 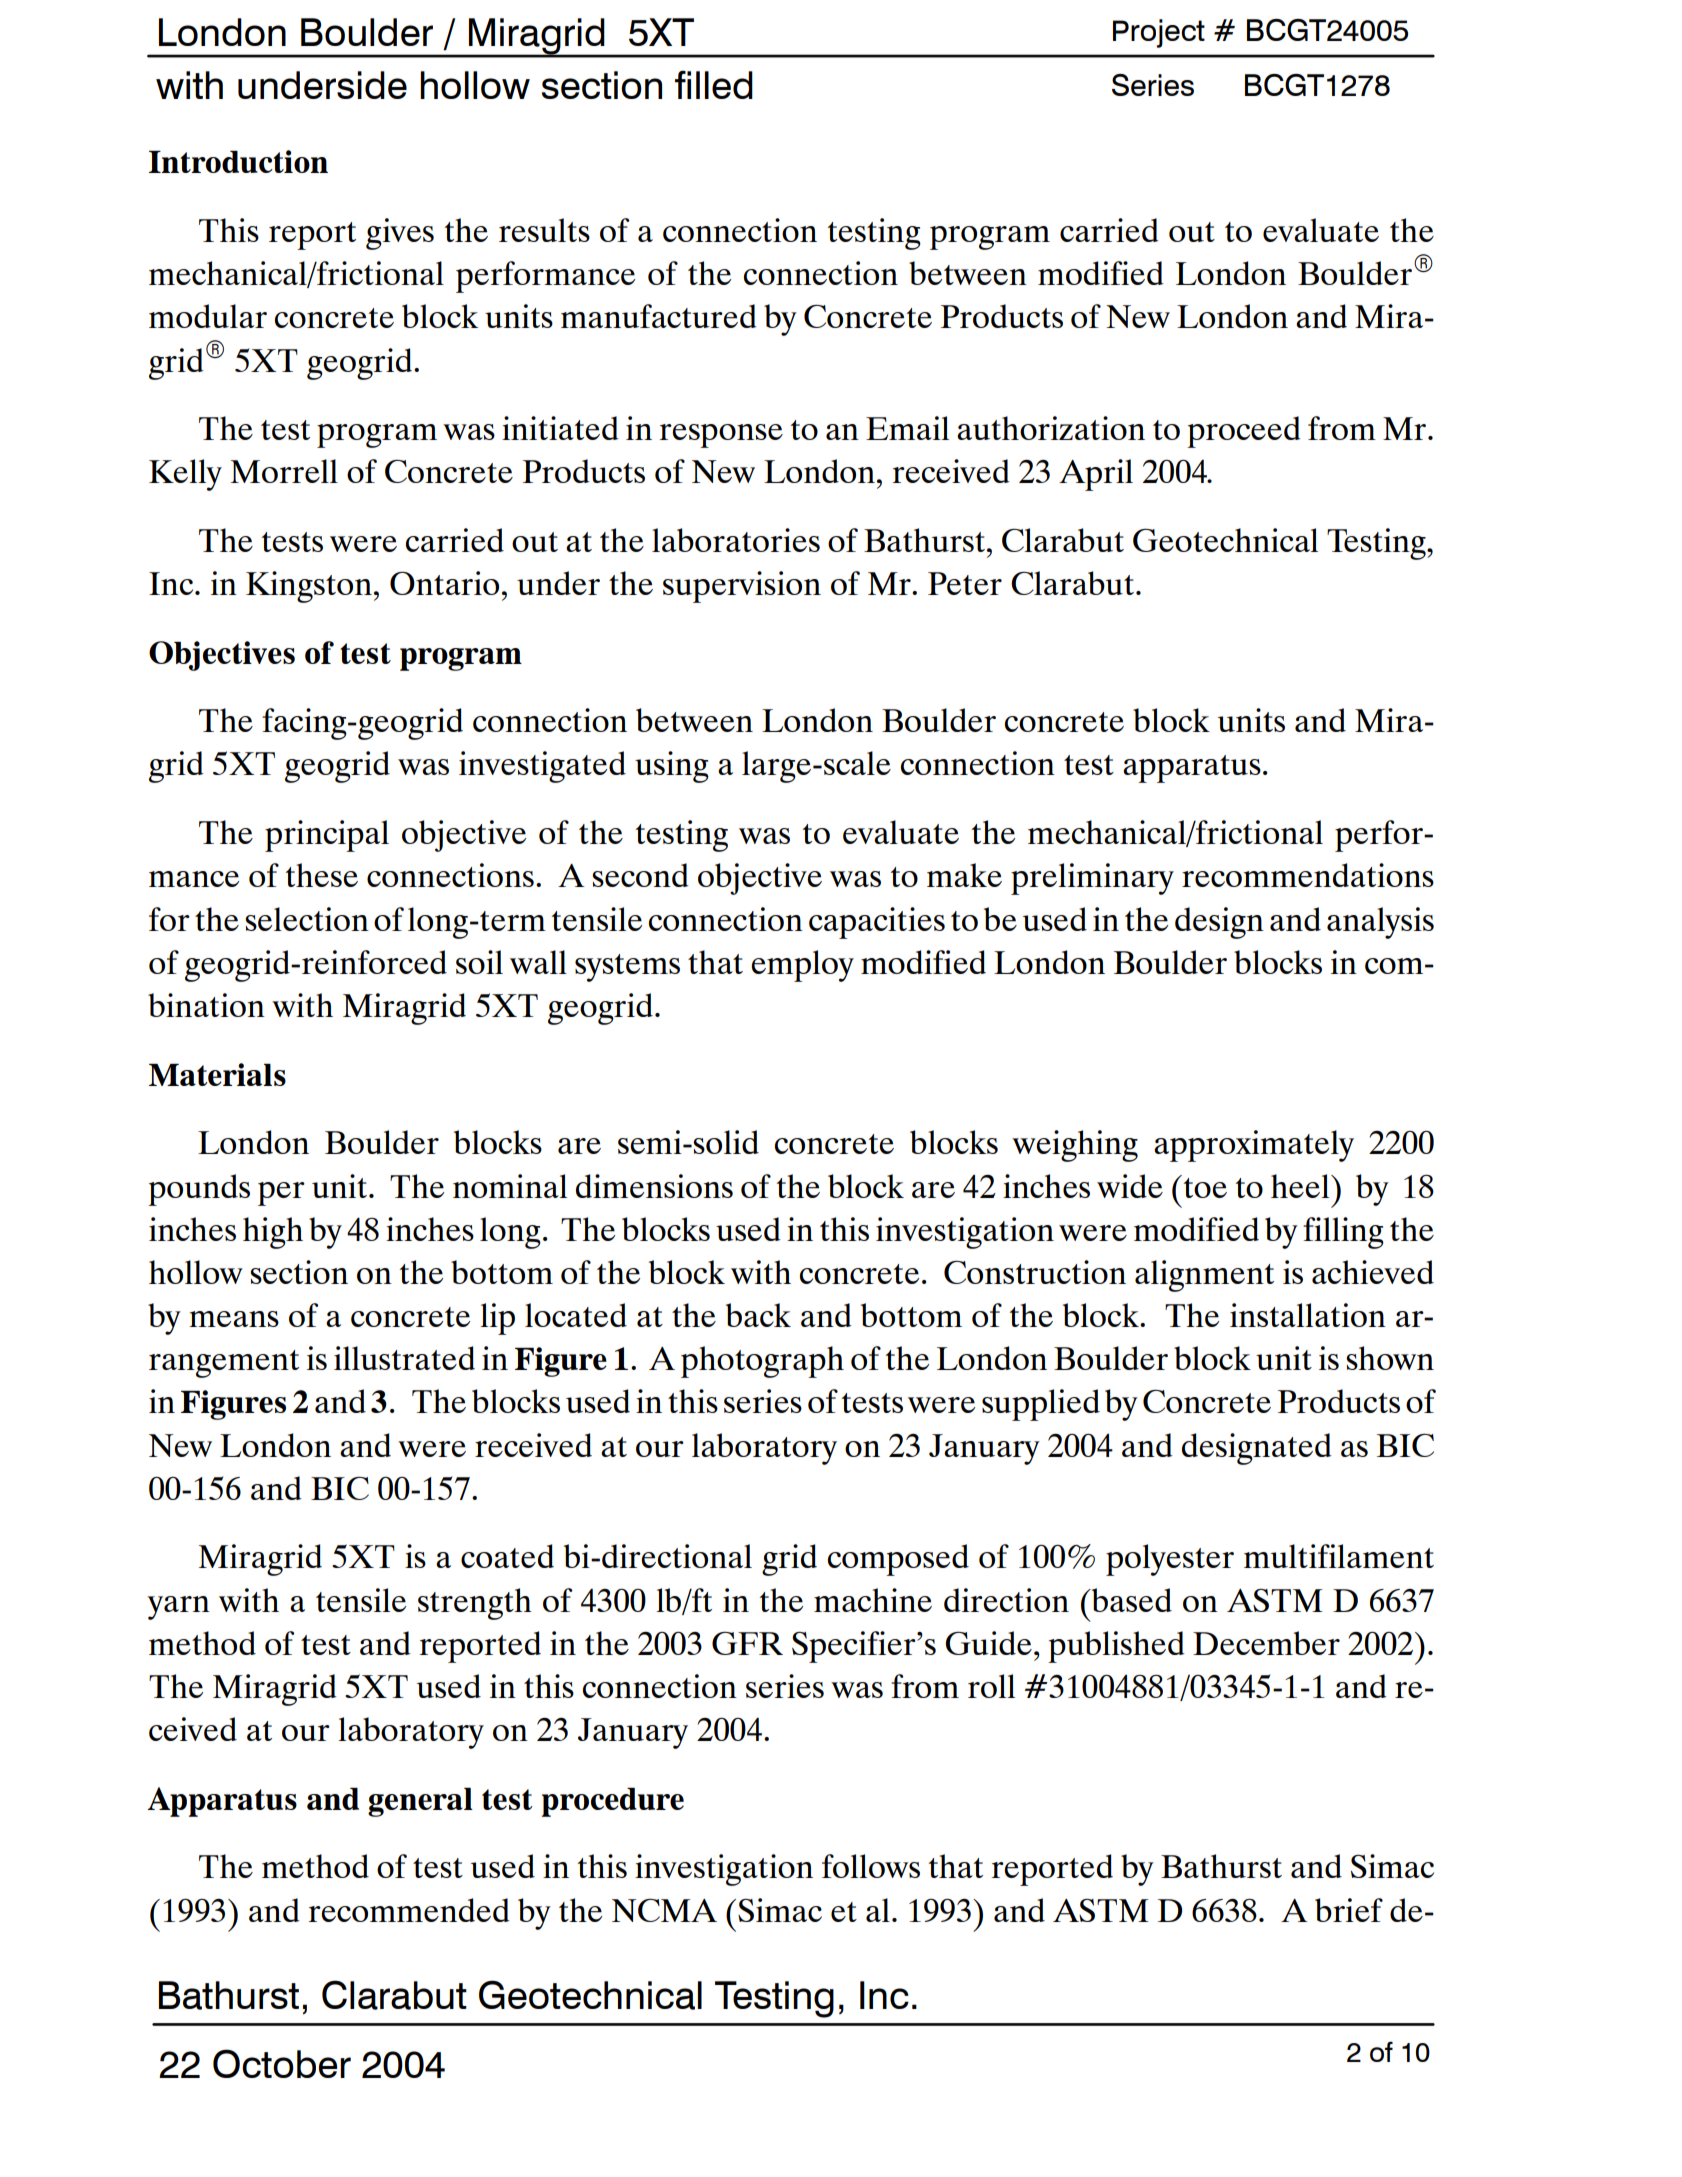 What do you see at coordinates (714, 84) in the document?
I see `filled` at bounding box center [714, 84].
